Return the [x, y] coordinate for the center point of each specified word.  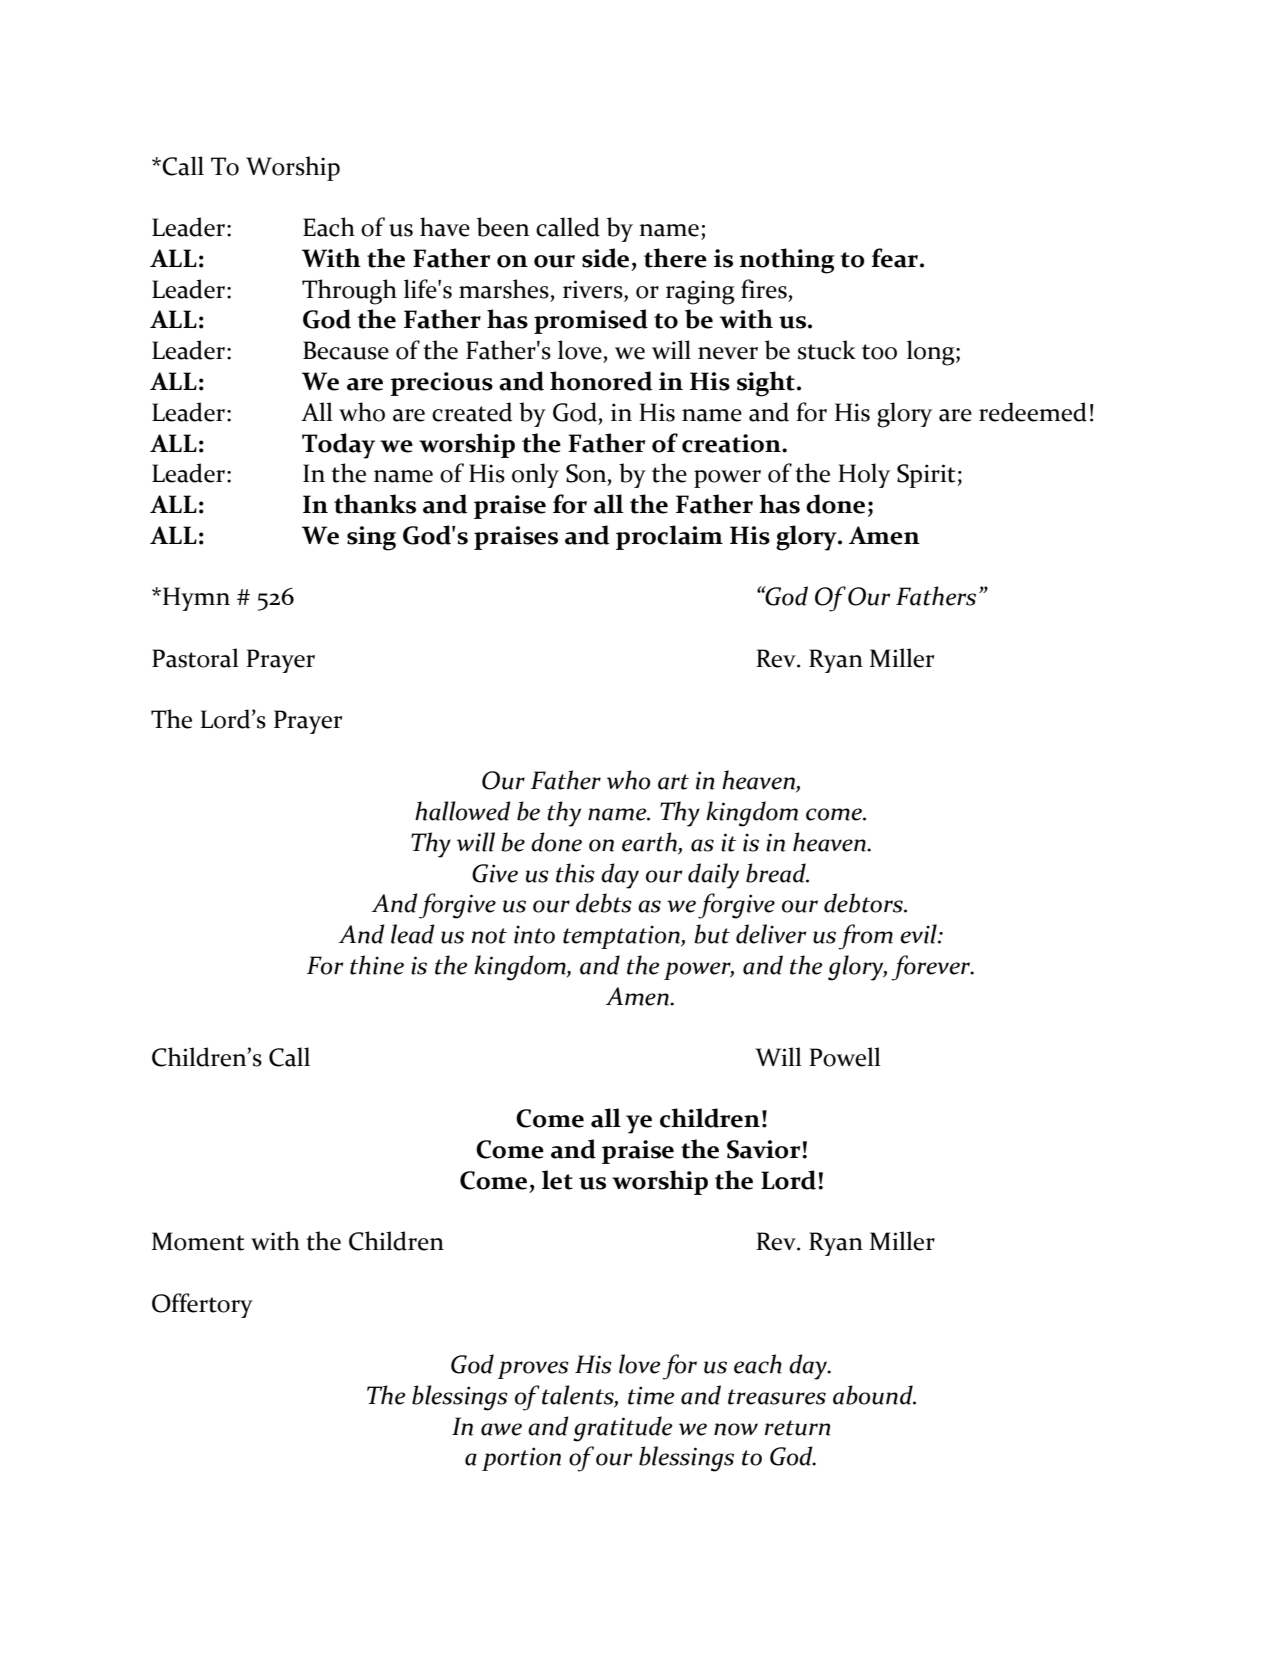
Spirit [926, 476]
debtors [864, 903]
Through [349, 292]
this [575, 873]
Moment [198, 1241]
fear [896, 258]
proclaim [669, 537]
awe [501, 1429]
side [605, 258]
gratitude [622, 1429]
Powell [845, 1057]
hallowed [463, 811]
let [557, 1180]
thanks [375, 504]
